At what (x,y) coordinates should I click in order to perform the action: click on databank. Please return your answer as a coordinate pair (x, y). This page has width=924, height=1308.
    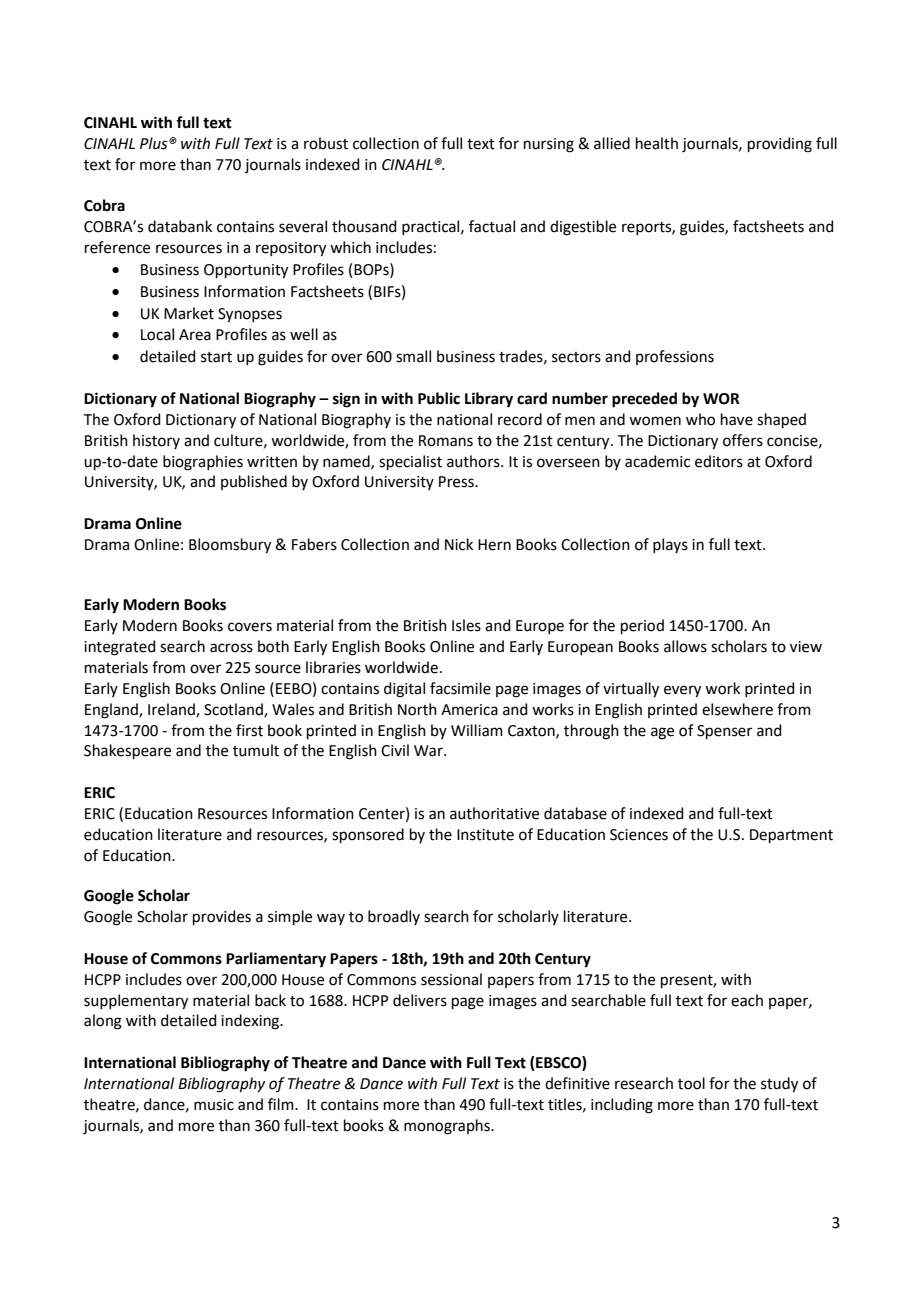
    Looking at the image, I should click on (180, 226).
